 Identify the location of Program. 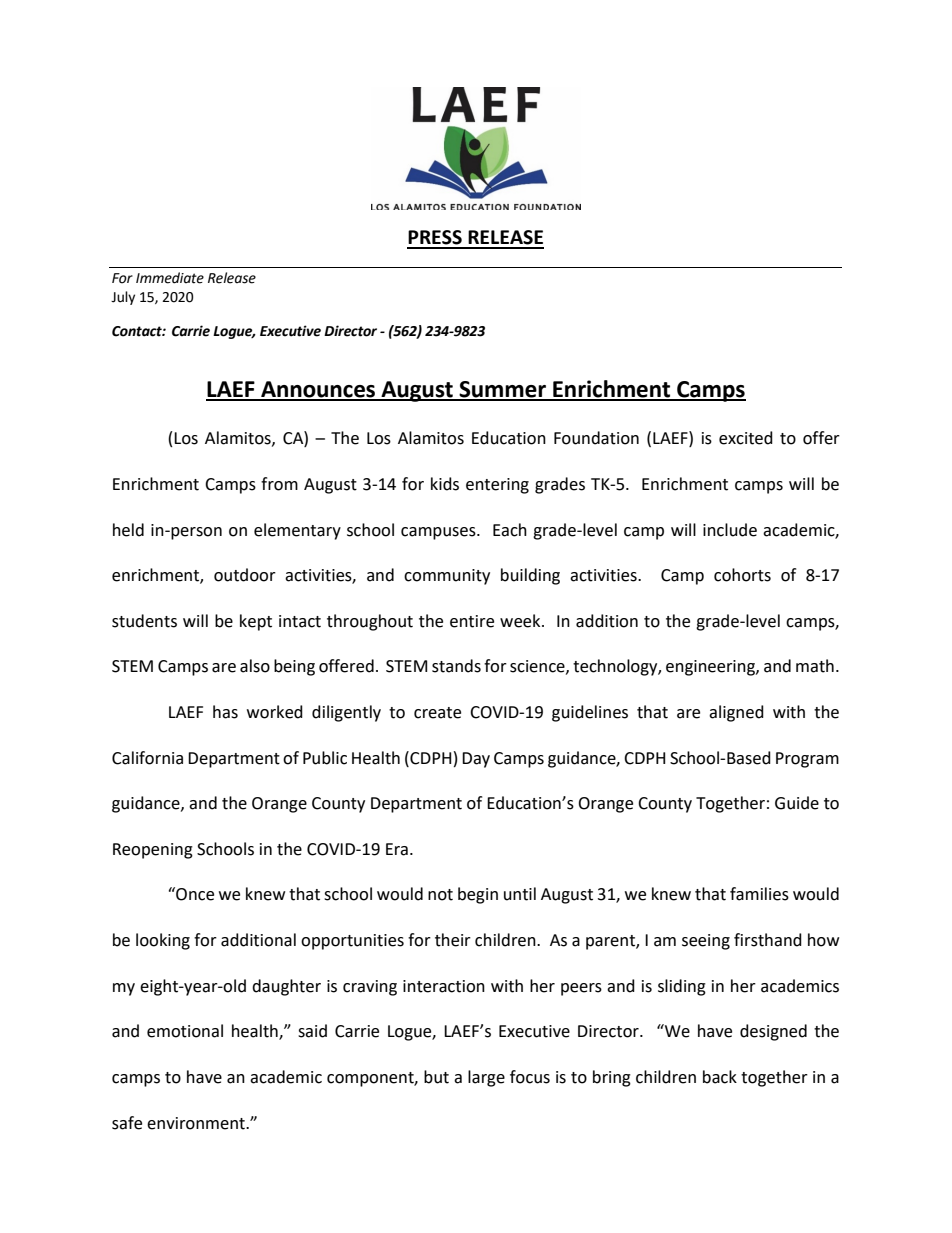
(807, 760).
